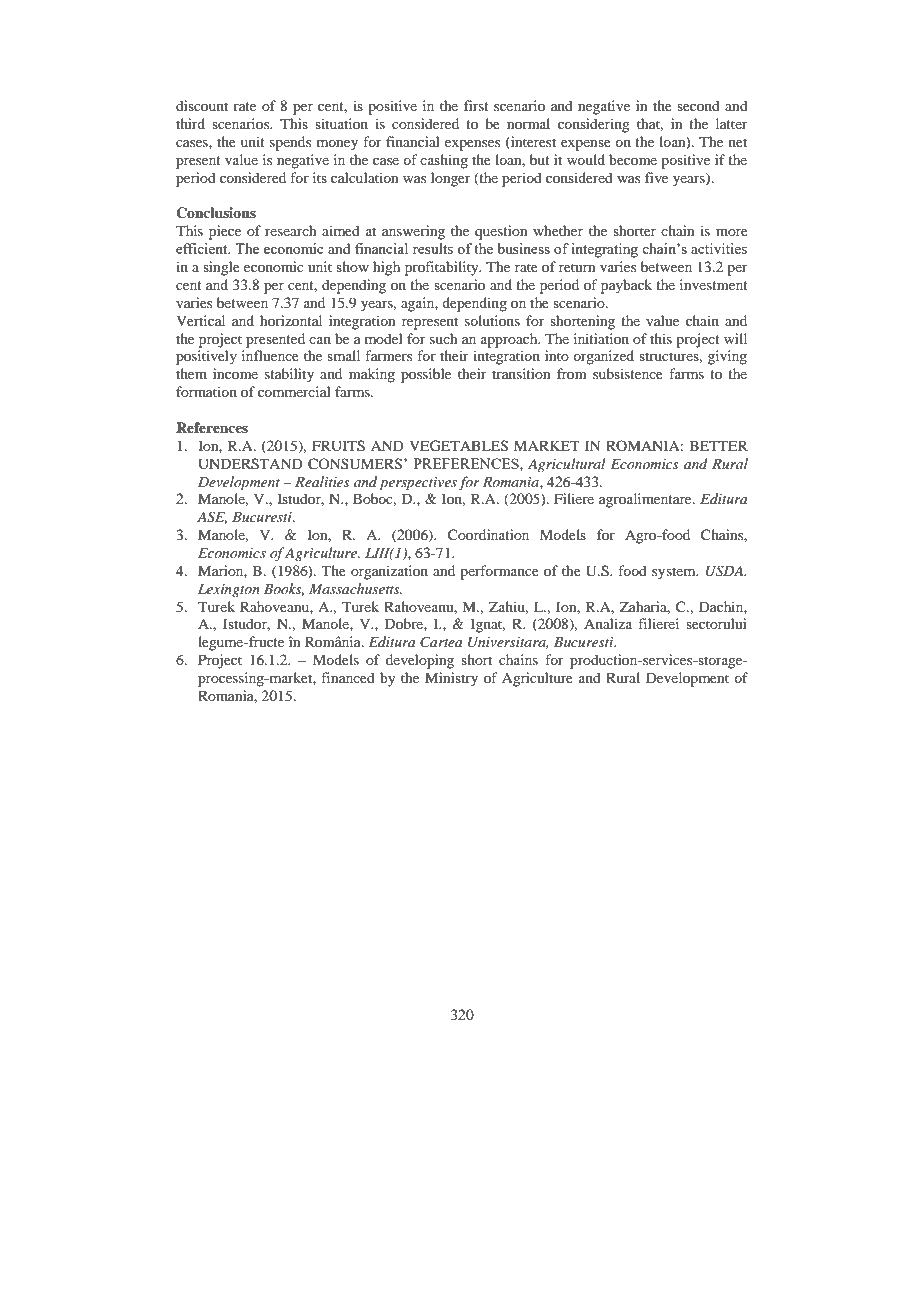 The width and height of the image is (924, 1308). I want to click on spends, so click(290, 143).
